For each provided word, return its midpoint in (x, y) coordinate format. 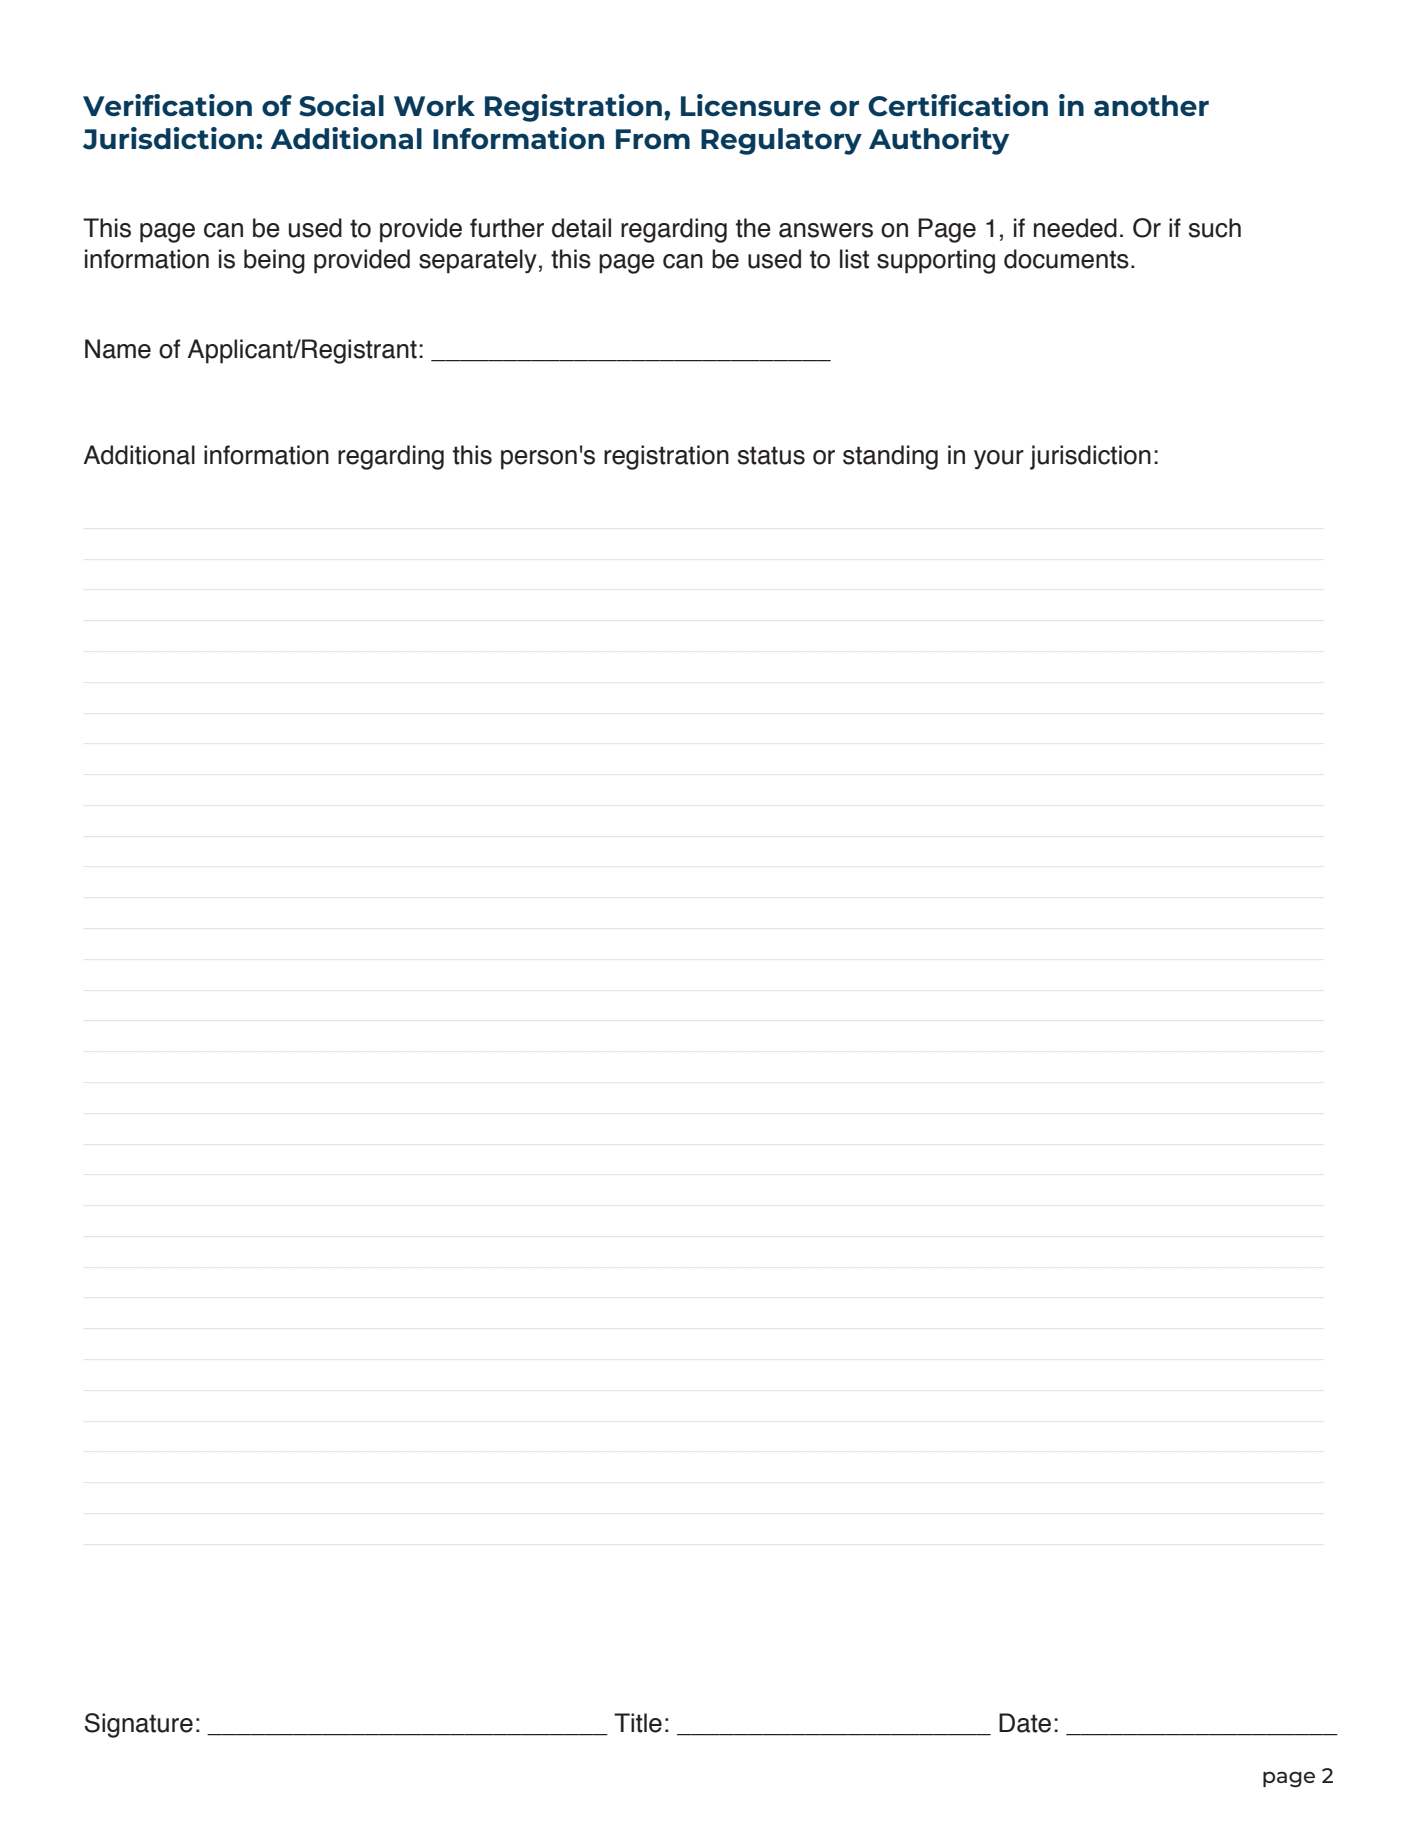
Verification (167, 105)
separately (478, 261)
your (999, 459)
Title (638, 1723)
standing (890, 457)
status (771, 455)
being (274, 261)
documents (1066, 259)
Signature (139, 1725)
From (653, 139)
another (1151, 105)
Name (118, 349)
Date (1025, 1723)
